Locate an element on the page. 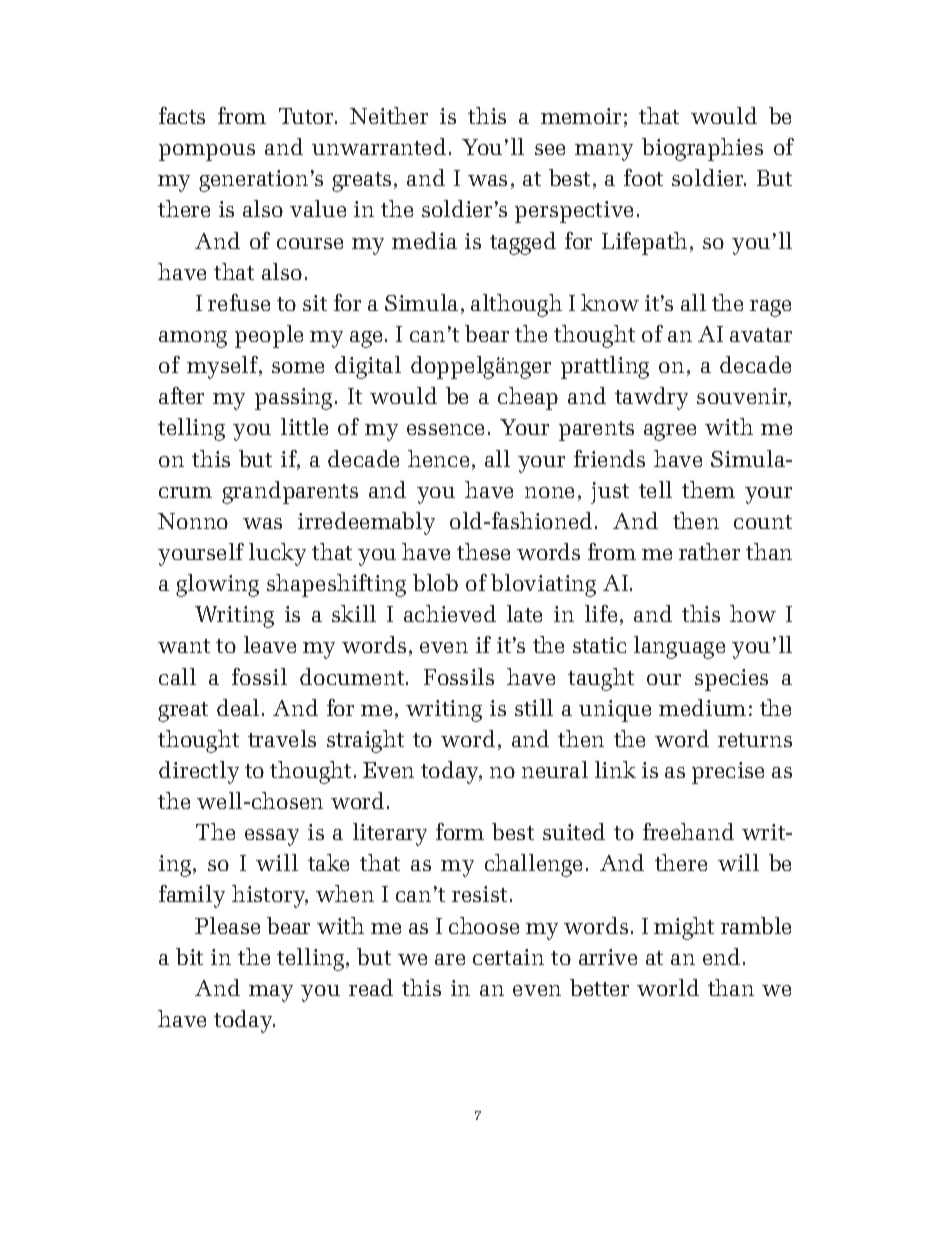 The width and height of the page is (952, 1233). rather is located at coordinates (709, 551).
